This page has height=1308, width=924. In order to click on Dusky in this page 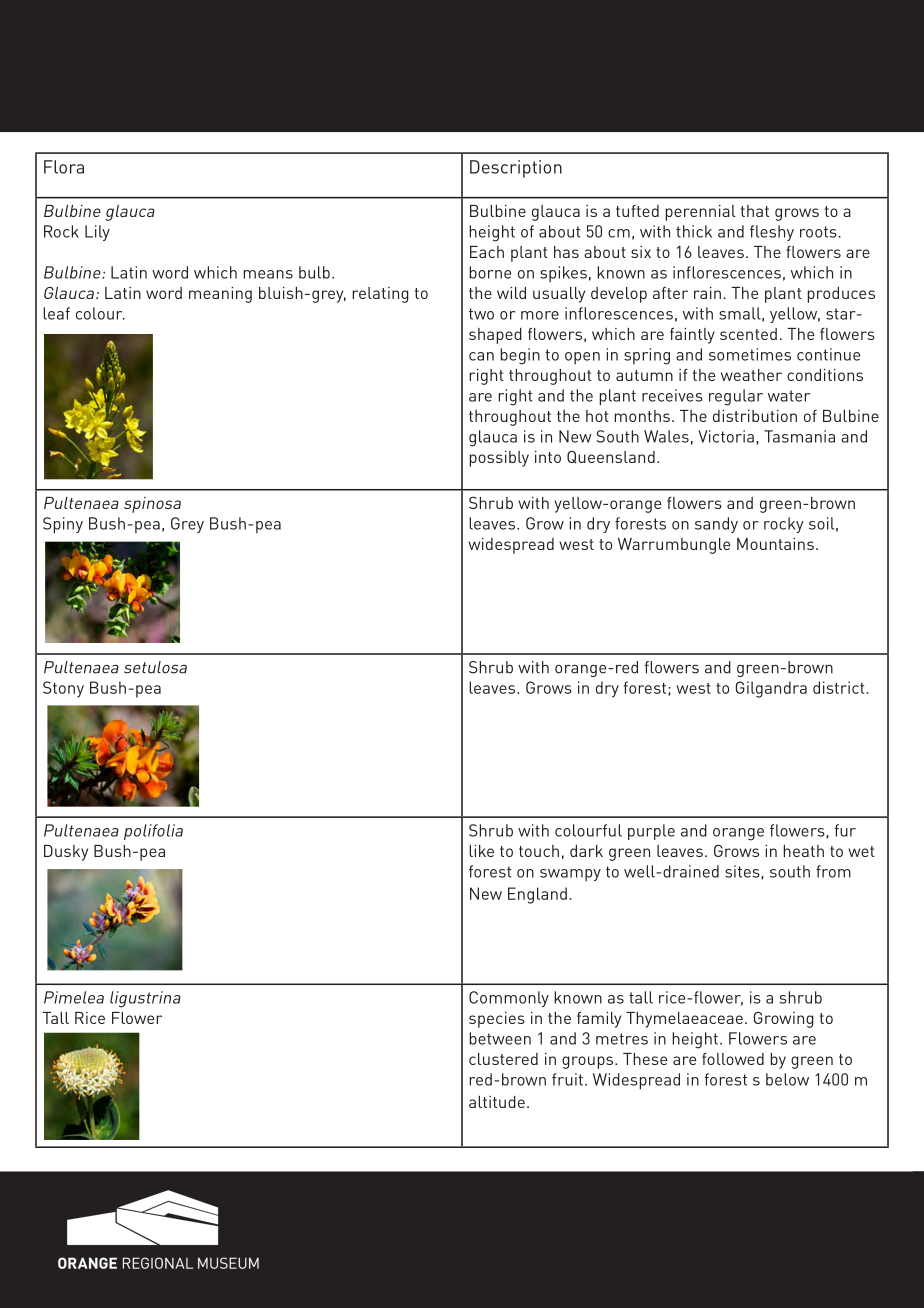, I will do `click(66, 853)`.
